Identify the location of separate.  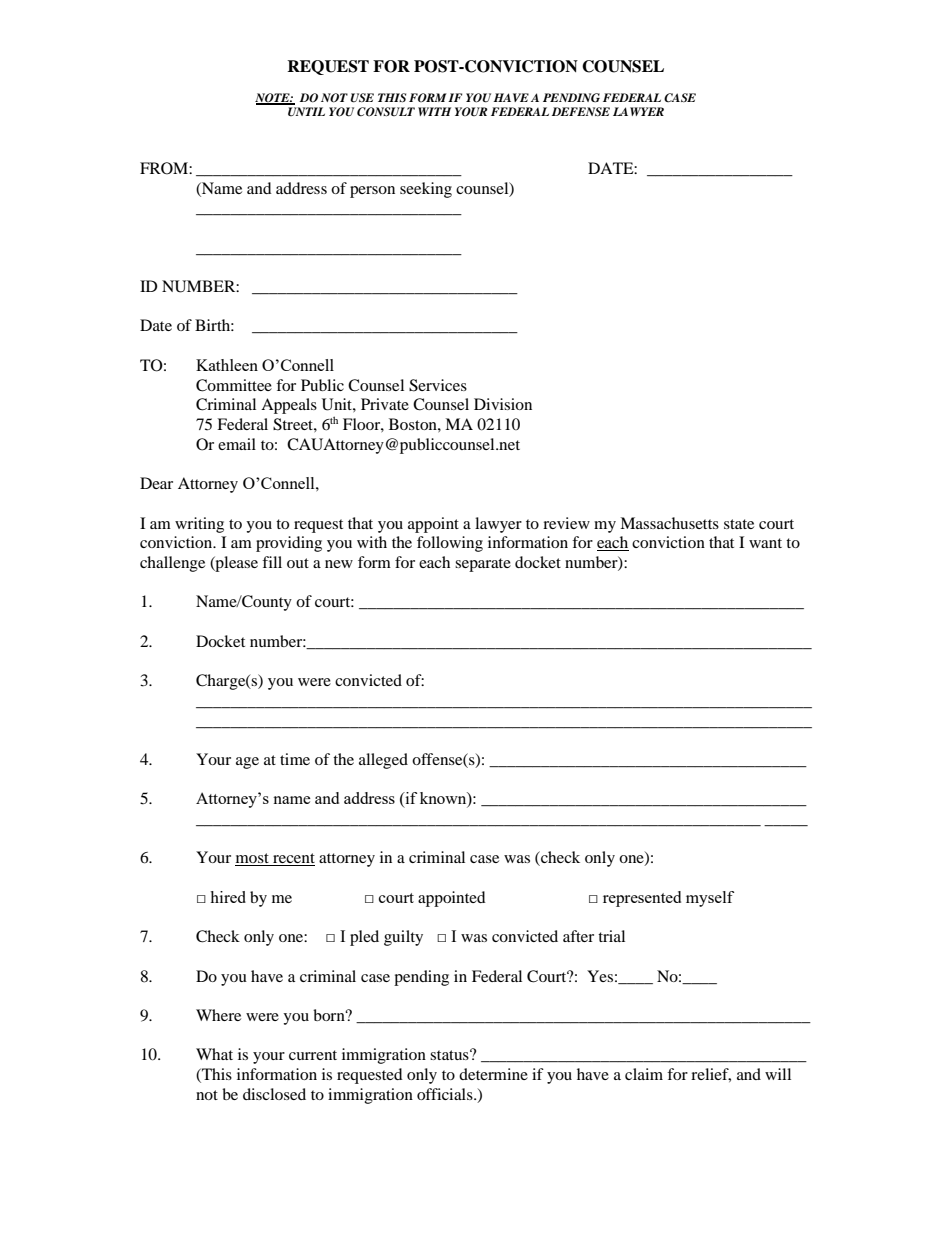
(483, 565).
